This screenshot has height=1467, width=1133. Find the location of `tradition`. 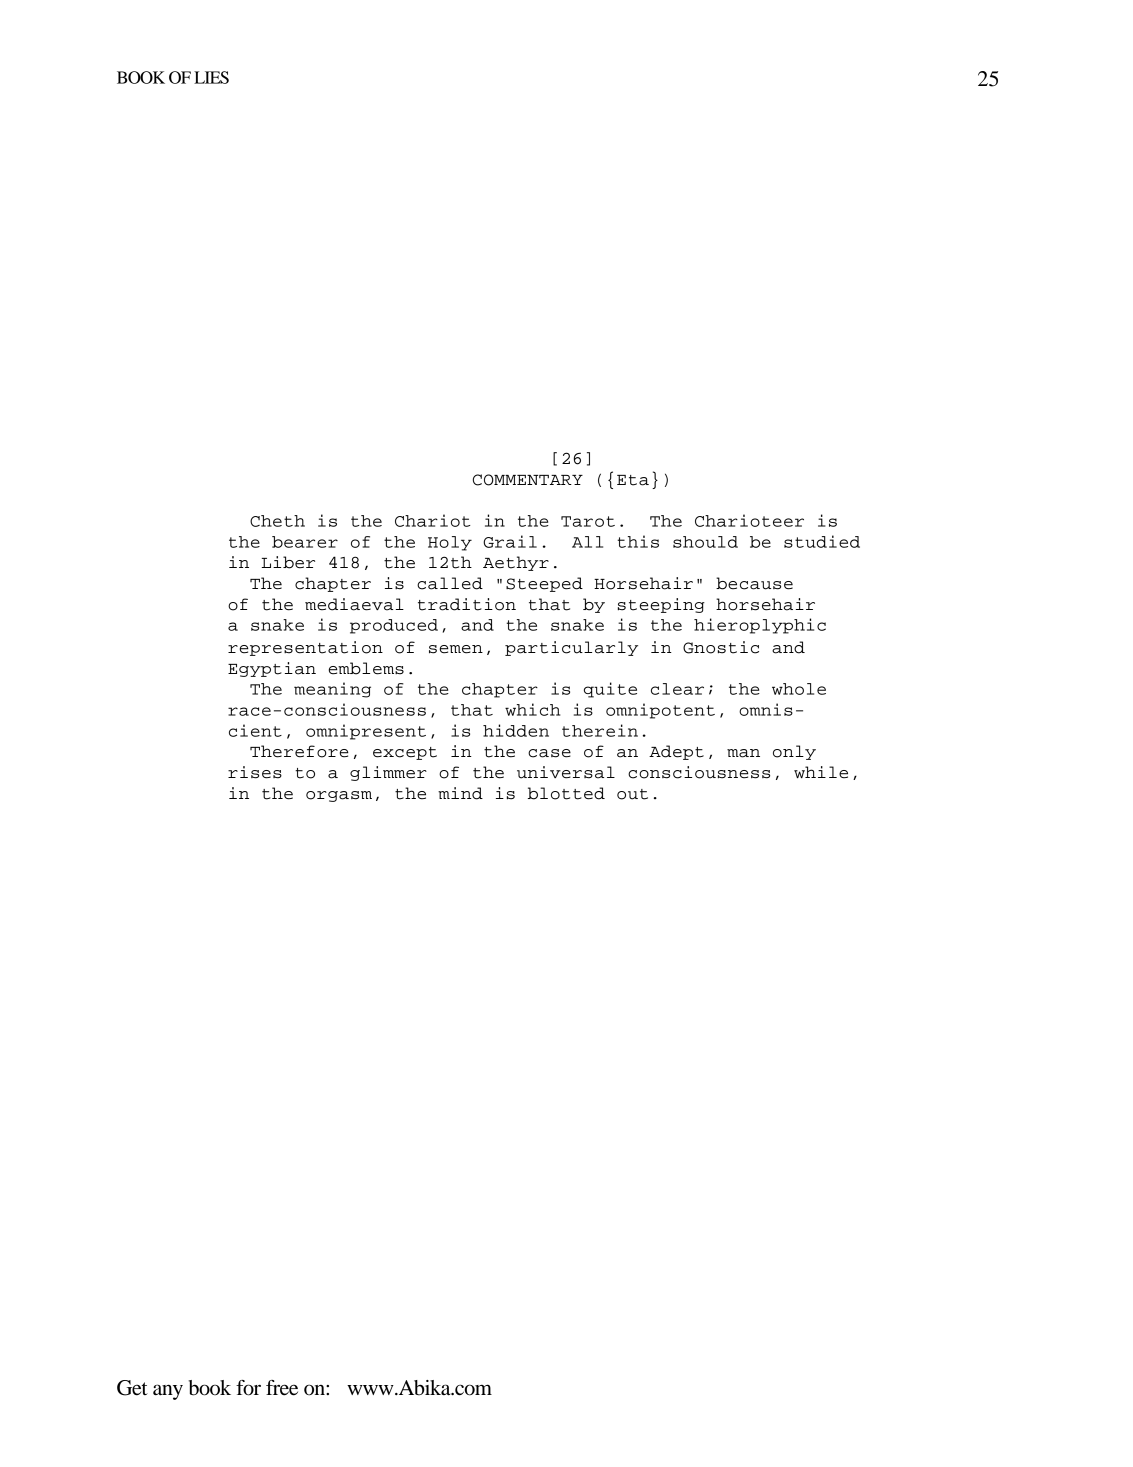

tradition is located at coordinates (467, 604).
